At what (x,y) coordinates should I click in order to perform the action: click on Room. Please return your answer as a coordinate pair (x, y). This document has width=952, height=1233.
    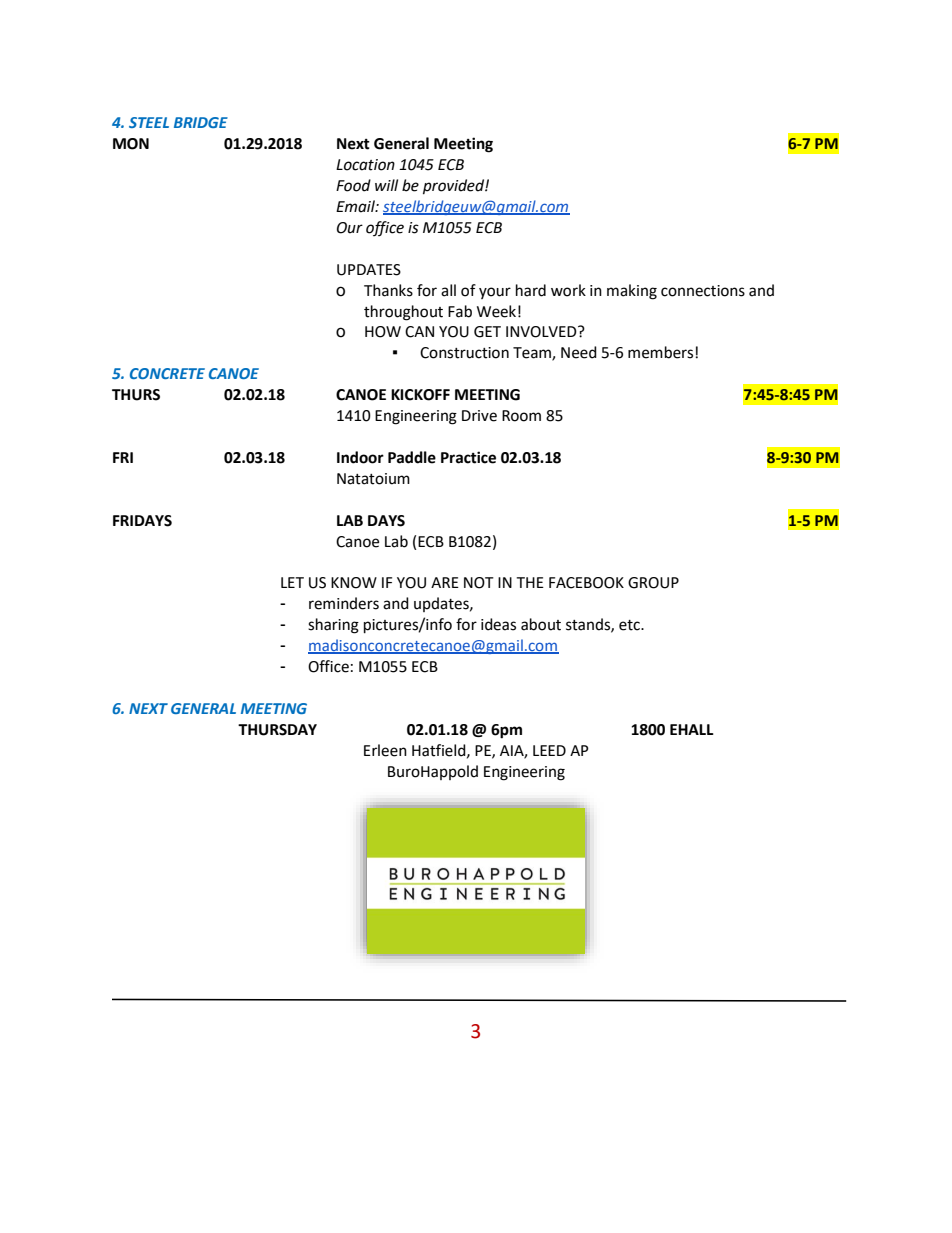
    Looking at the image, I should click on (521, 416).
